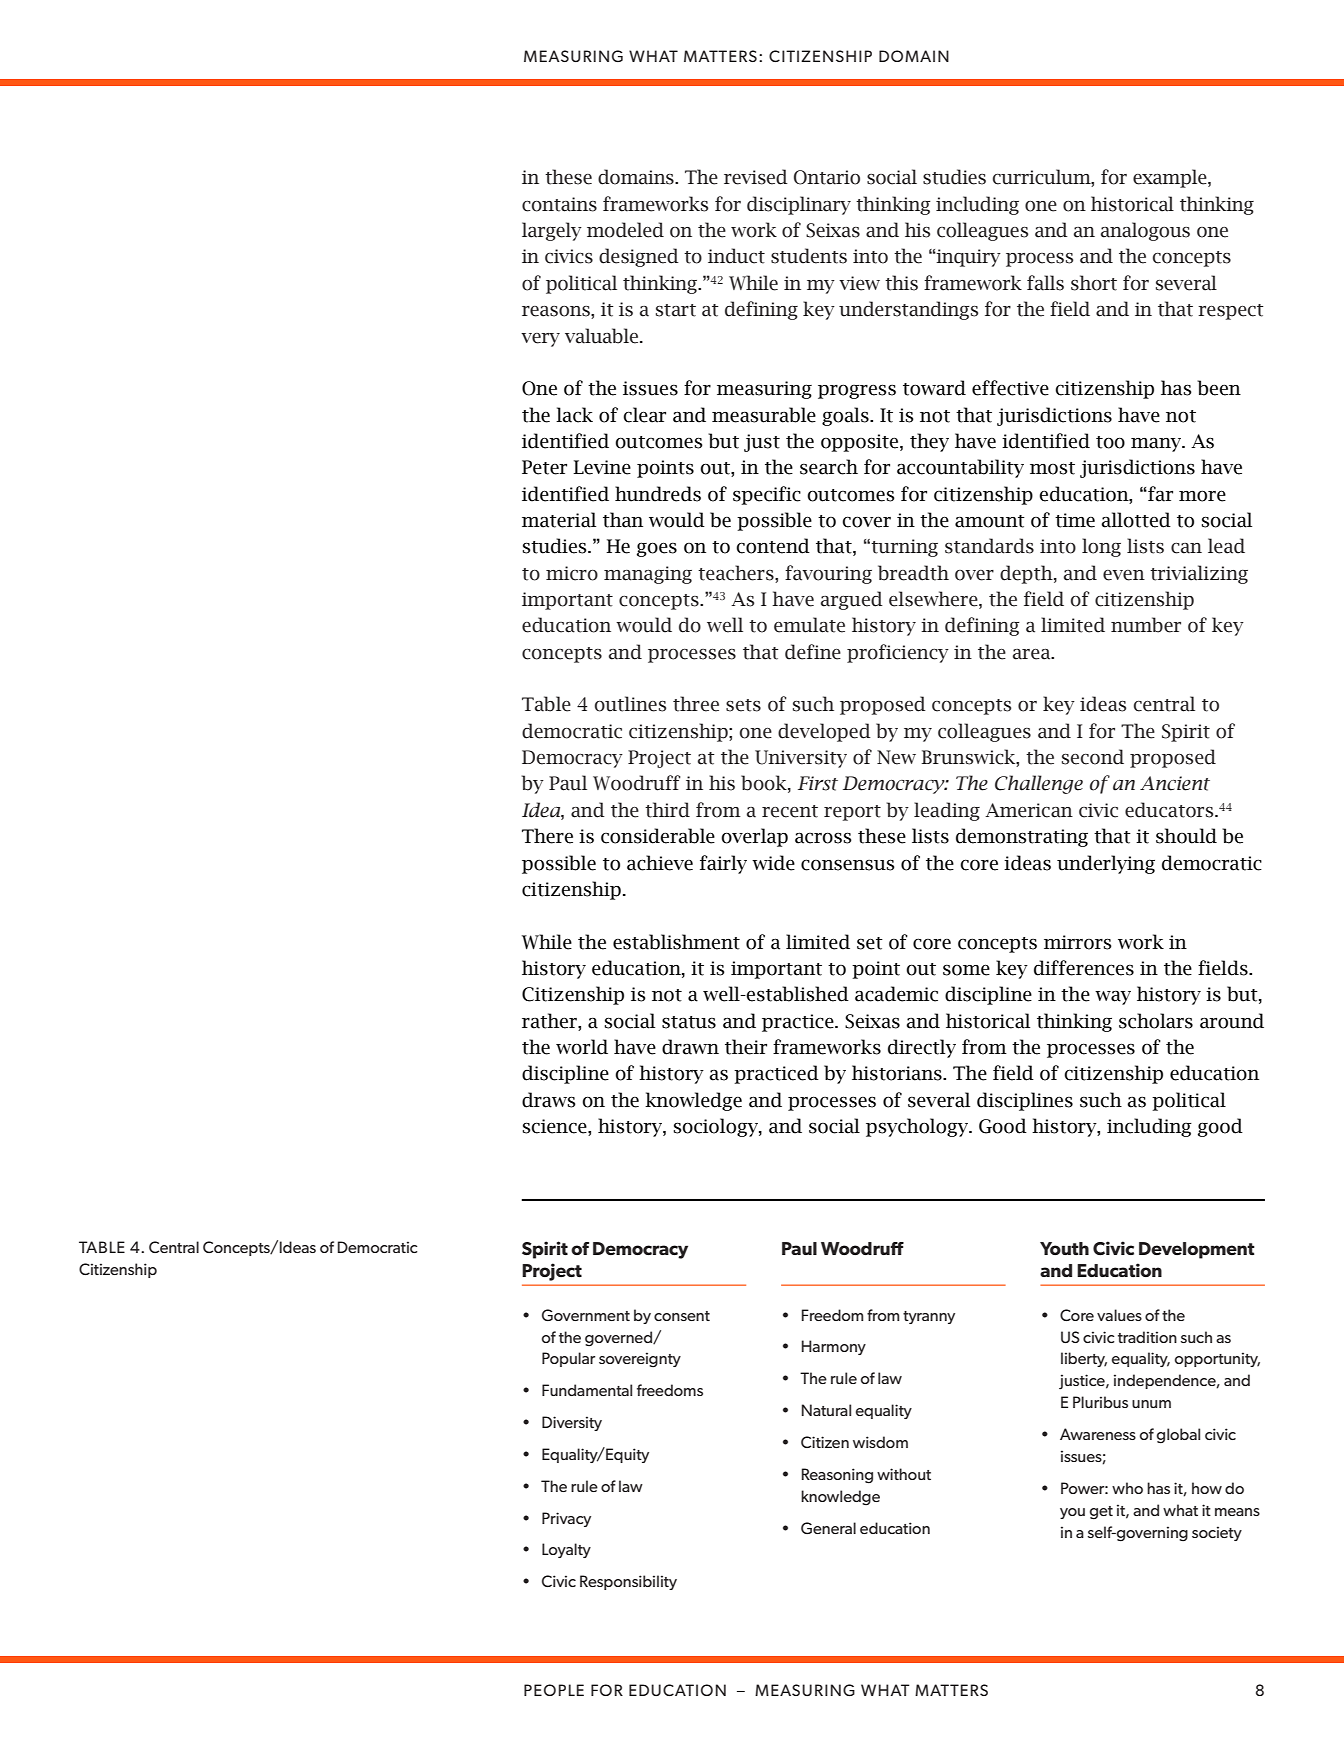  What do you see at coordinates (676, 942) in the screenshot?
I see `establishment` at bounding box center [676, 942].
